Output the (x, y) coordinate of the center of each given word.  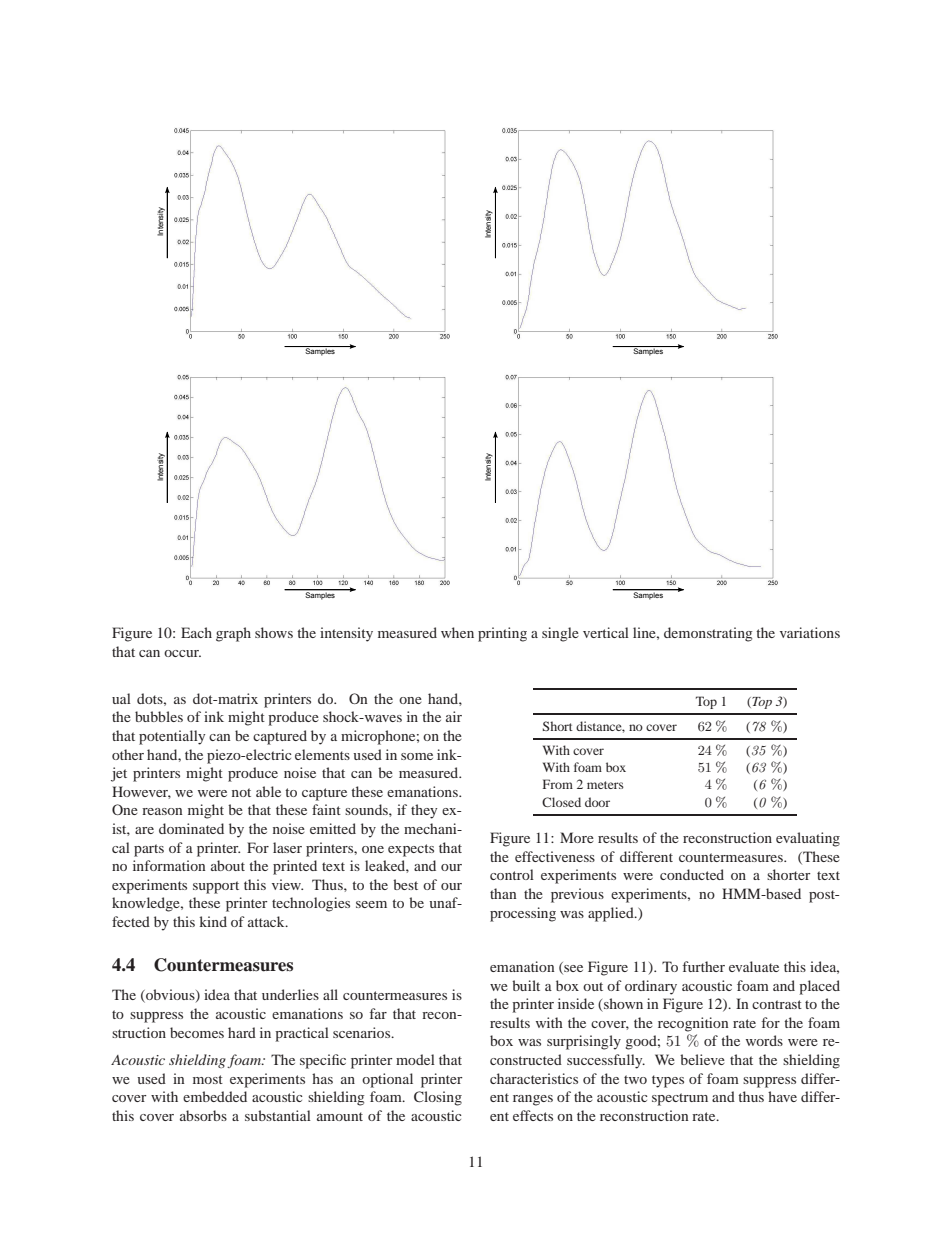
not (241, 792)
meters (605, 785)
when (457, 632)
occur (182, 653)
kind (213, 921)
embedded (215, 1096)
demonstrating (708, 634)
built (526, 985)
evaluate (754, 966)
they (424, 811)
